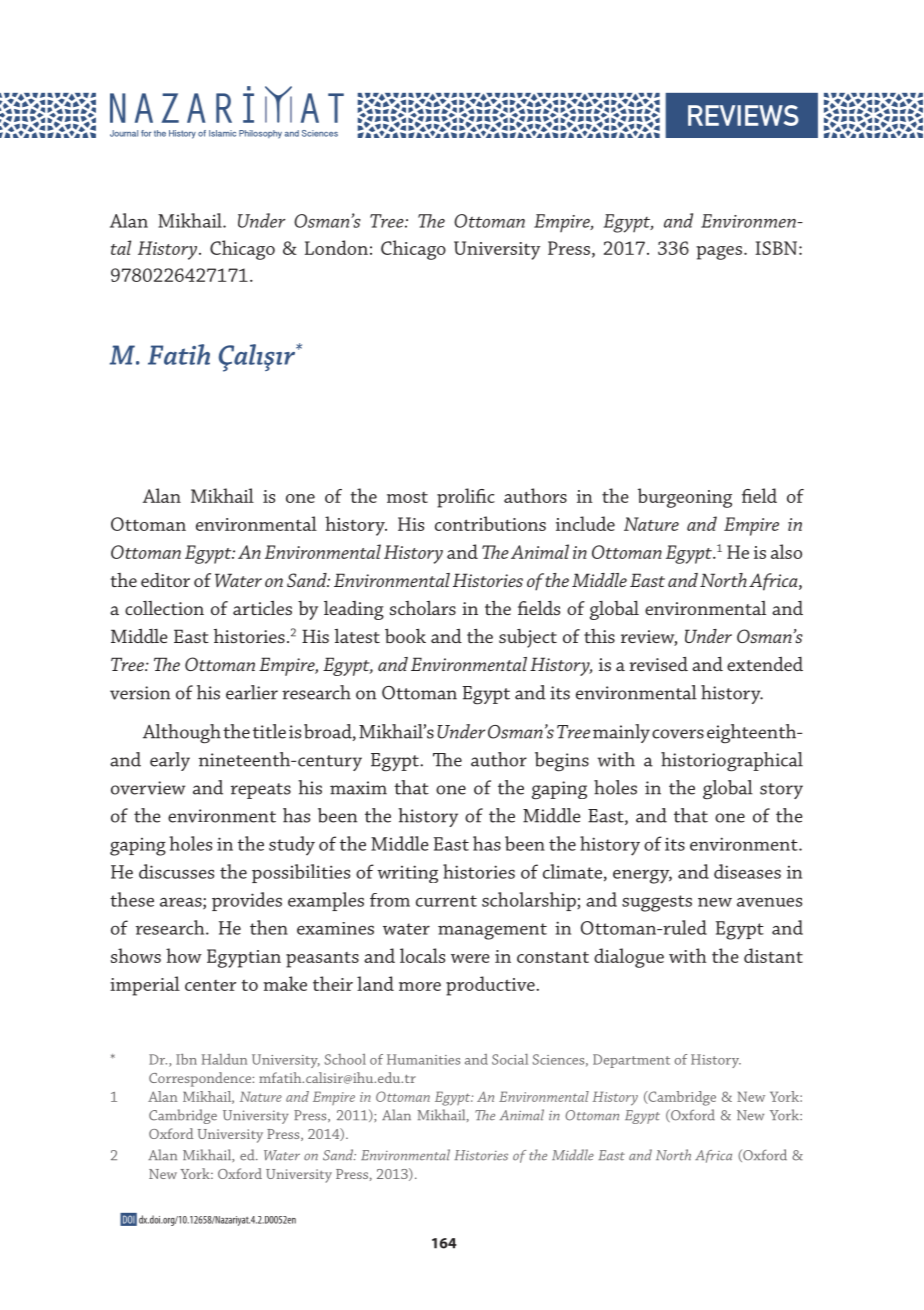  Describe the element at coordinates (719, 253) in the page. I see `pages` at that location.
